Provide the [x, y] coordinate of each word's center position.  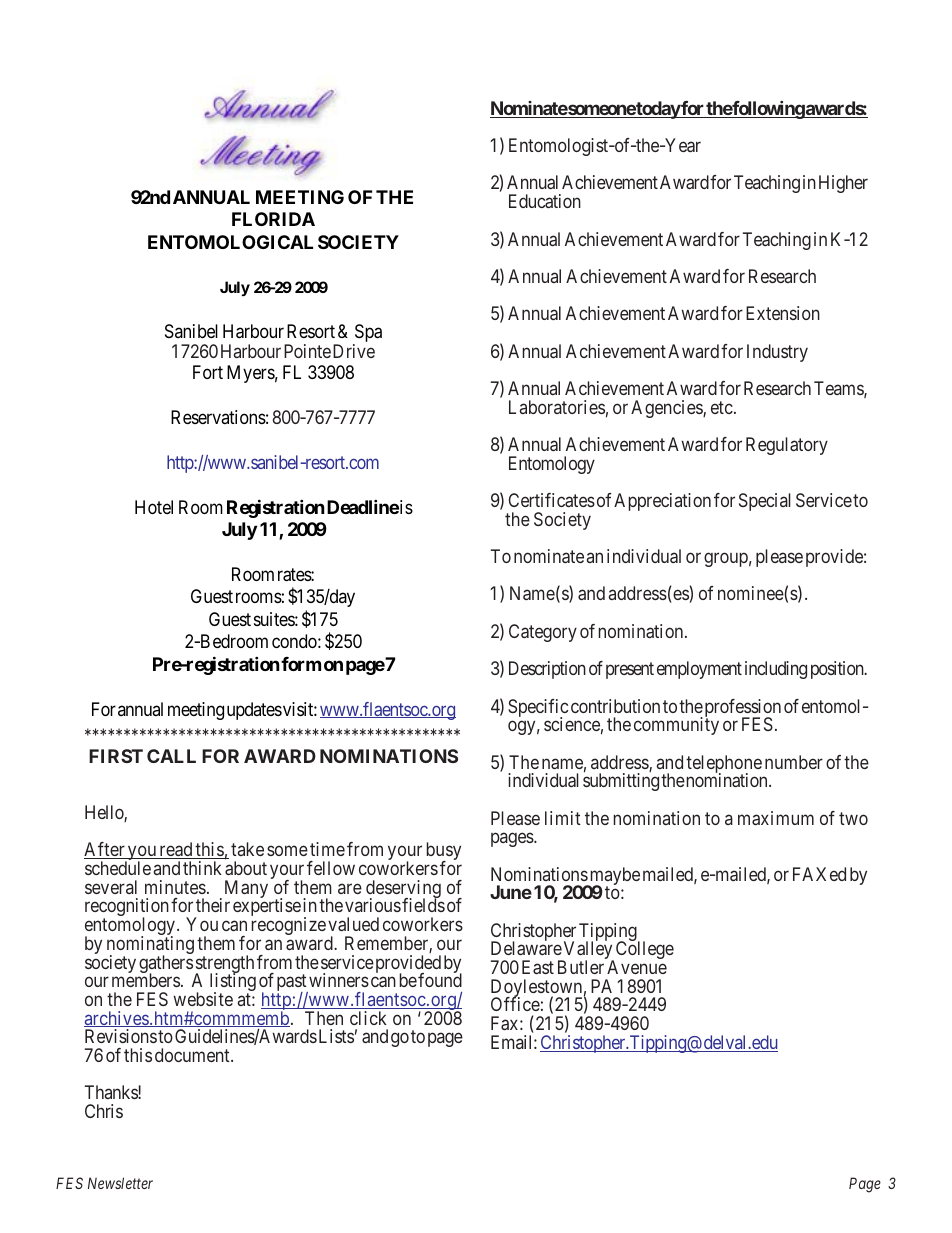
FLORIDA [273, 219]
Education [545, 201]
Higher [843, 184]
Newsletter [120, 1183]
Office [515, 1004]
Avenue [637, 967]
